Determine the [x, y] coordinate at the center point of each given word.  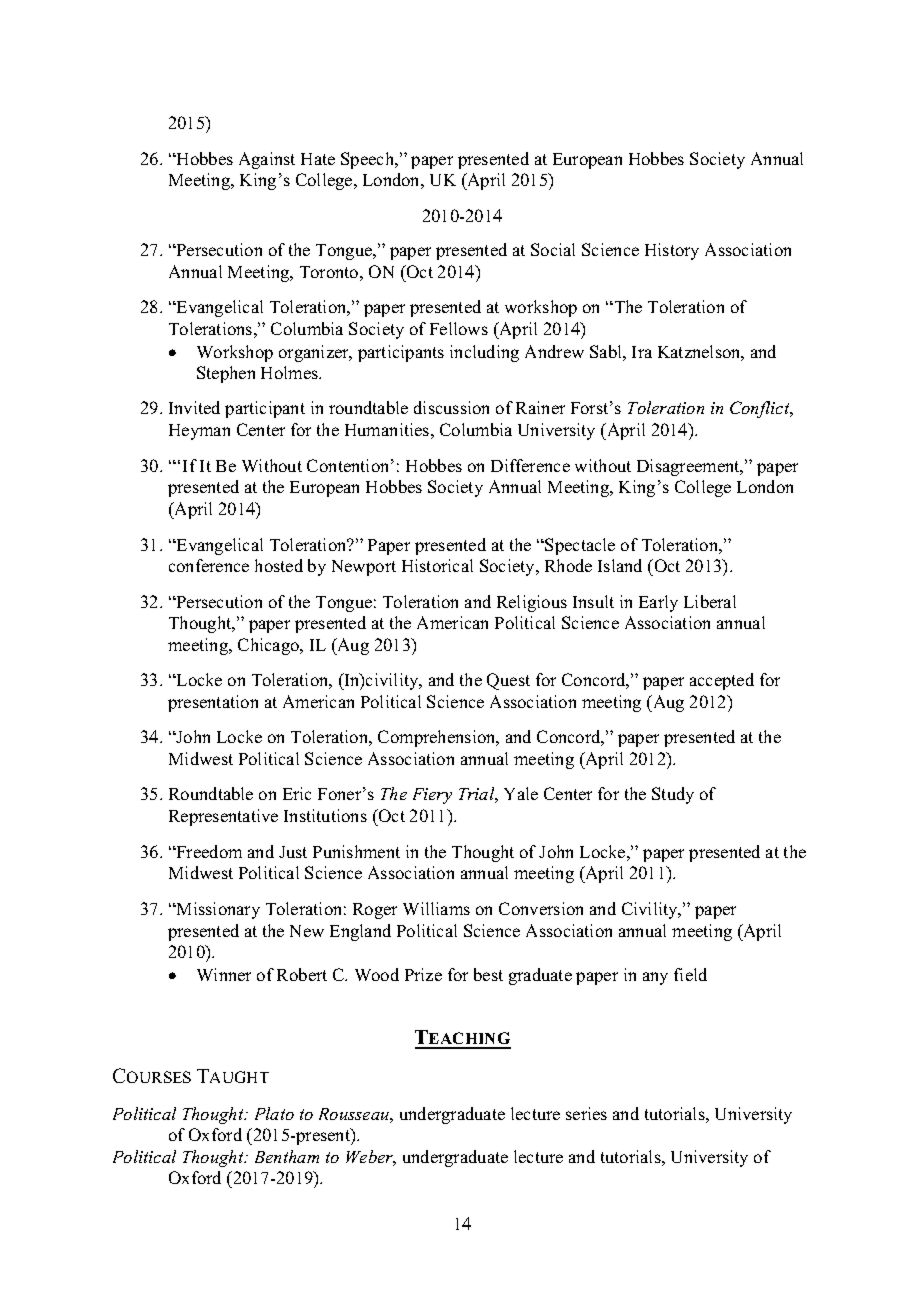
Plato [274, 1113]
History [672, 251]
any [655, 978]
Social [553, 249]
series [586, 1113]
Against [267, 160]
